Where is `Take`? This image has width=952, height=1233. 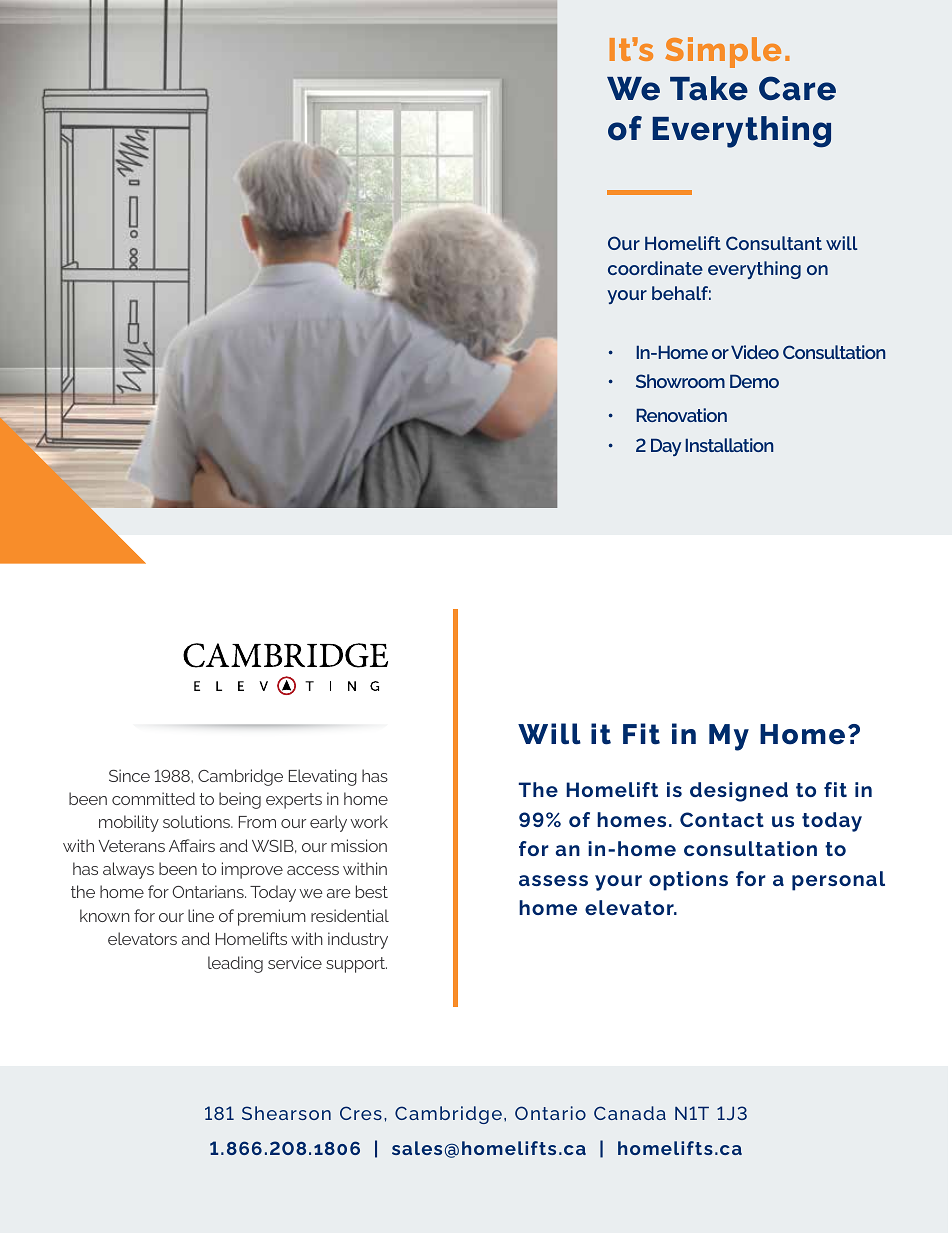
Take is located at coordinates (709, 88).
